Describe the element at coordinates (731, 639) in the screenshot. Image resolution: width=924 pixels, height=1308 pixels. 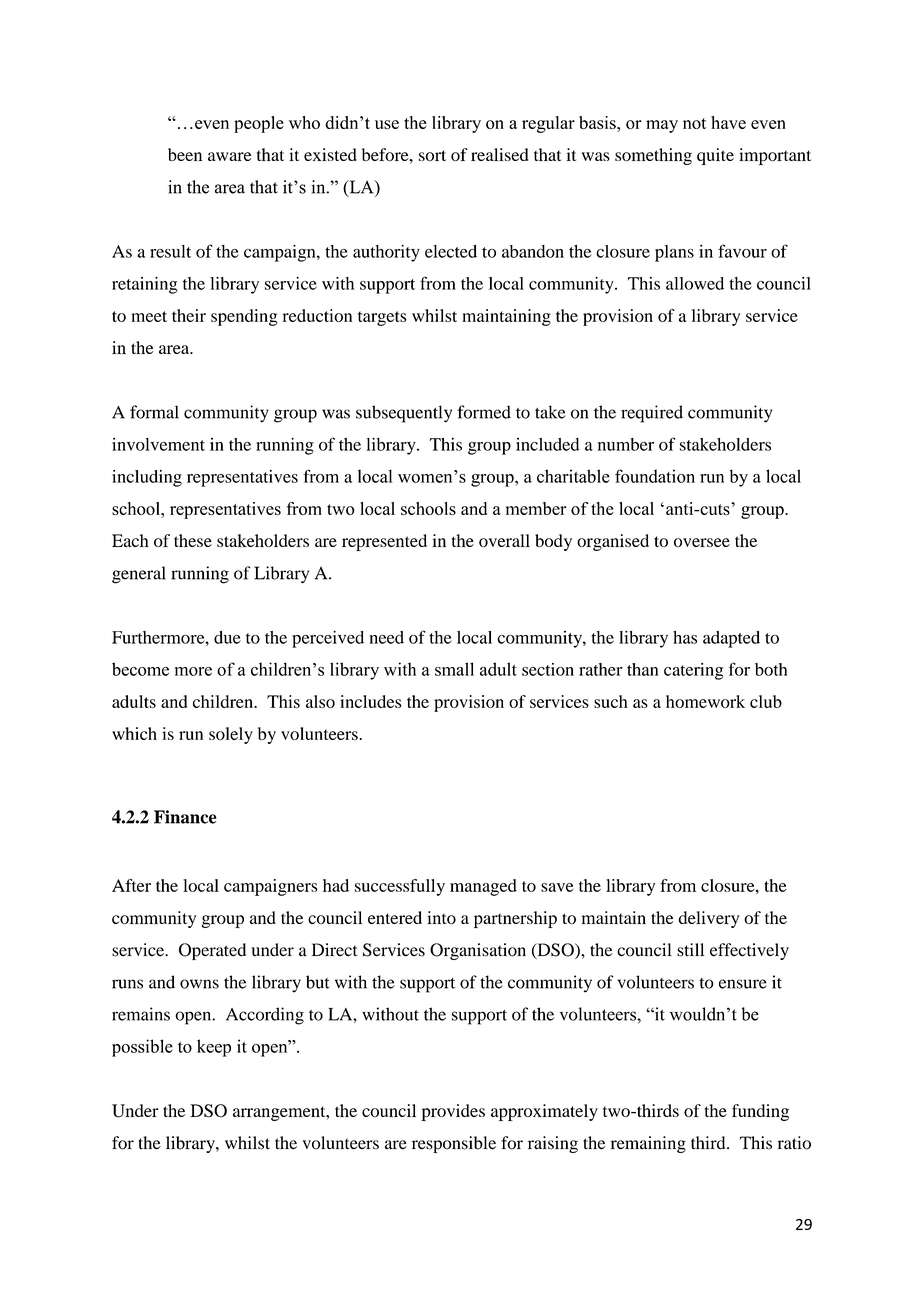
I see `adapted` at that location.
